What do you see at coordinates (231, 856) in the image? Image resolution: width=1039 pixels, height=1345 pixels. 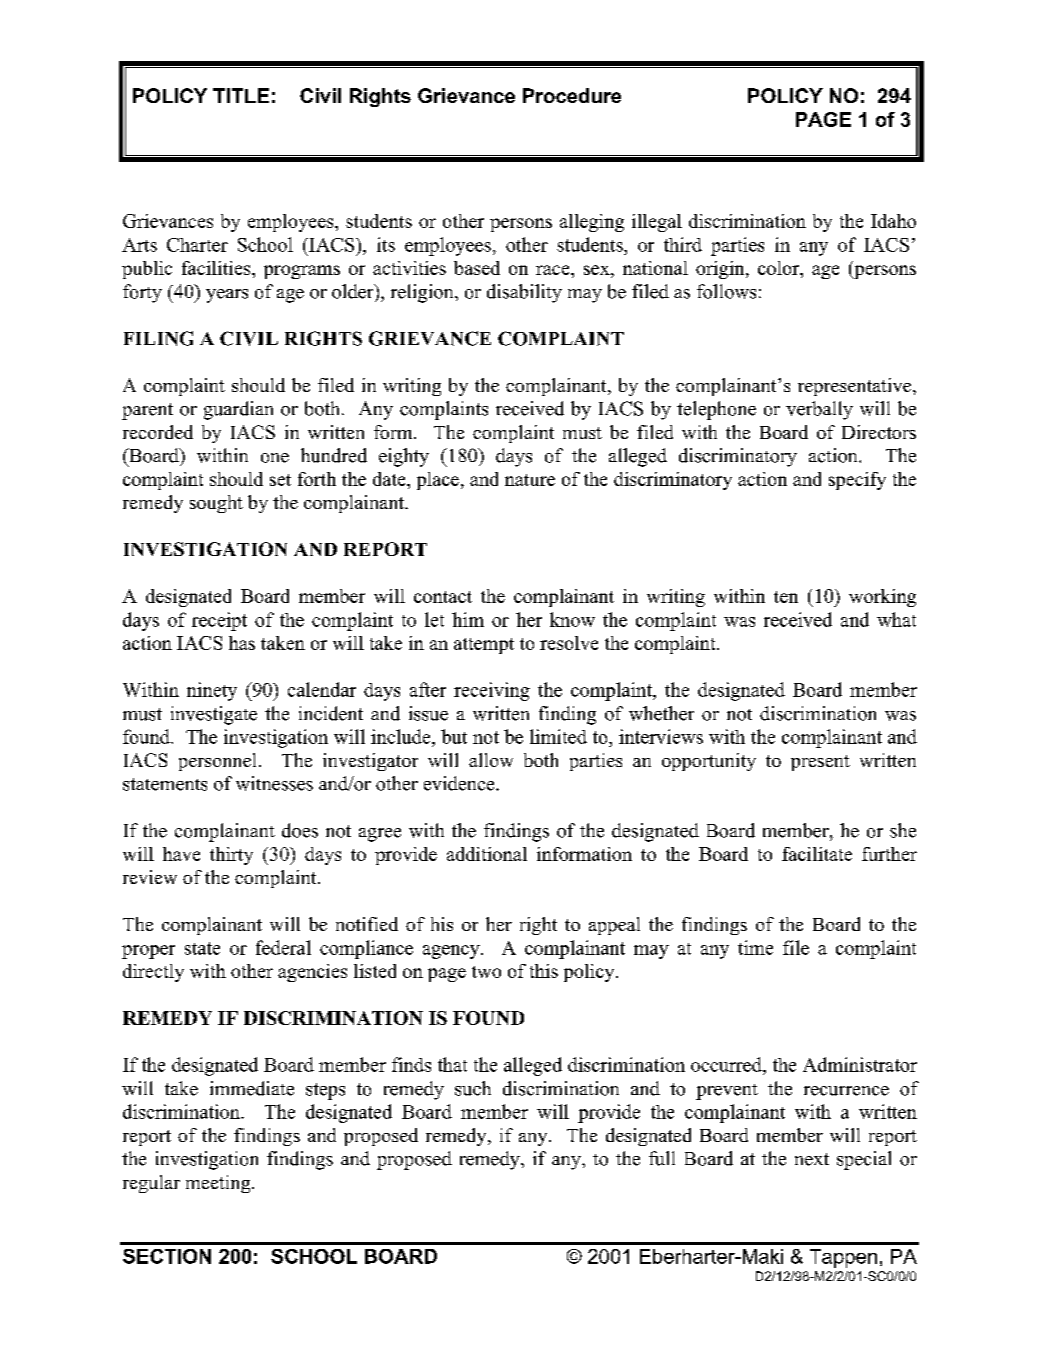 I see `thirty` at bounding box center [231, 856].
